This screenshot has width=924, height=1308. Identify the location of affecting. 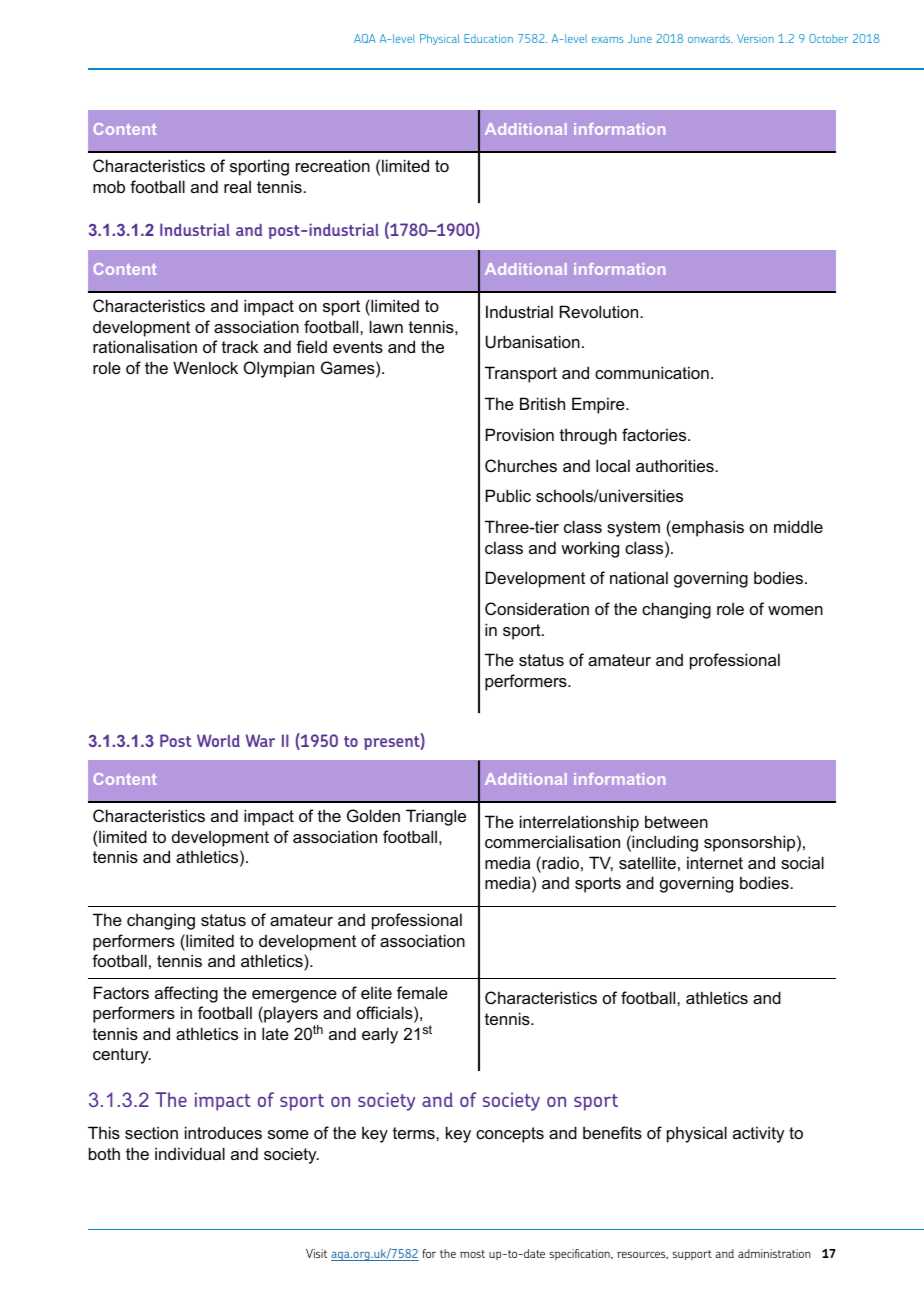
(186, 994).
